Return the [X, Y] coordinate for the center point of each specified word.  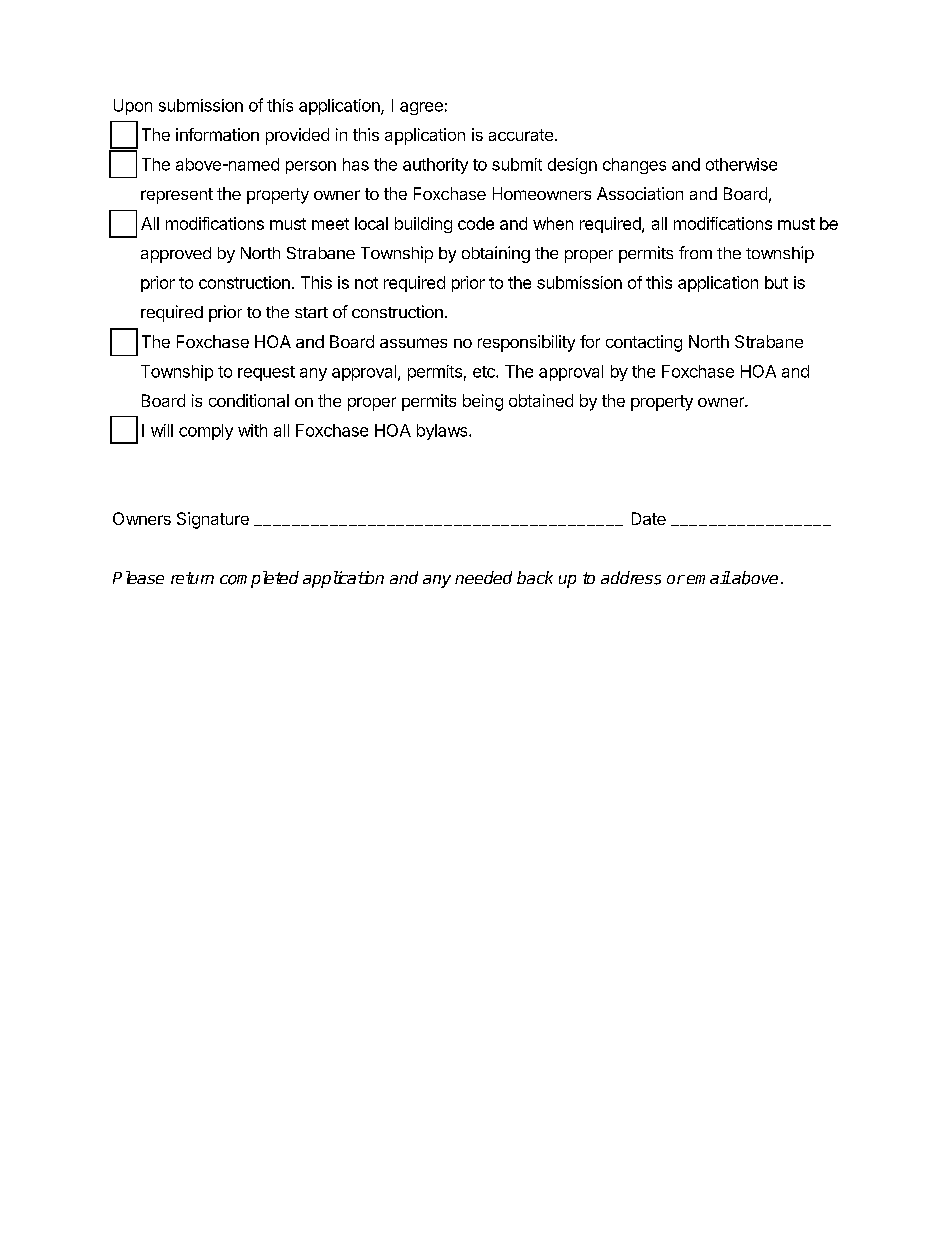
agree [421, 108]
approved [176, 255]
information [217, 134]
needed [483, 577]
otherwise [741, 164]
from [695, 252]
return [192, 578]
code [476, 223]
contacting [644, 343]
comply [206, 432]
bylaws [443, 432]
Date [649, 518]
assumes [413, 343]
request [266, 373]
